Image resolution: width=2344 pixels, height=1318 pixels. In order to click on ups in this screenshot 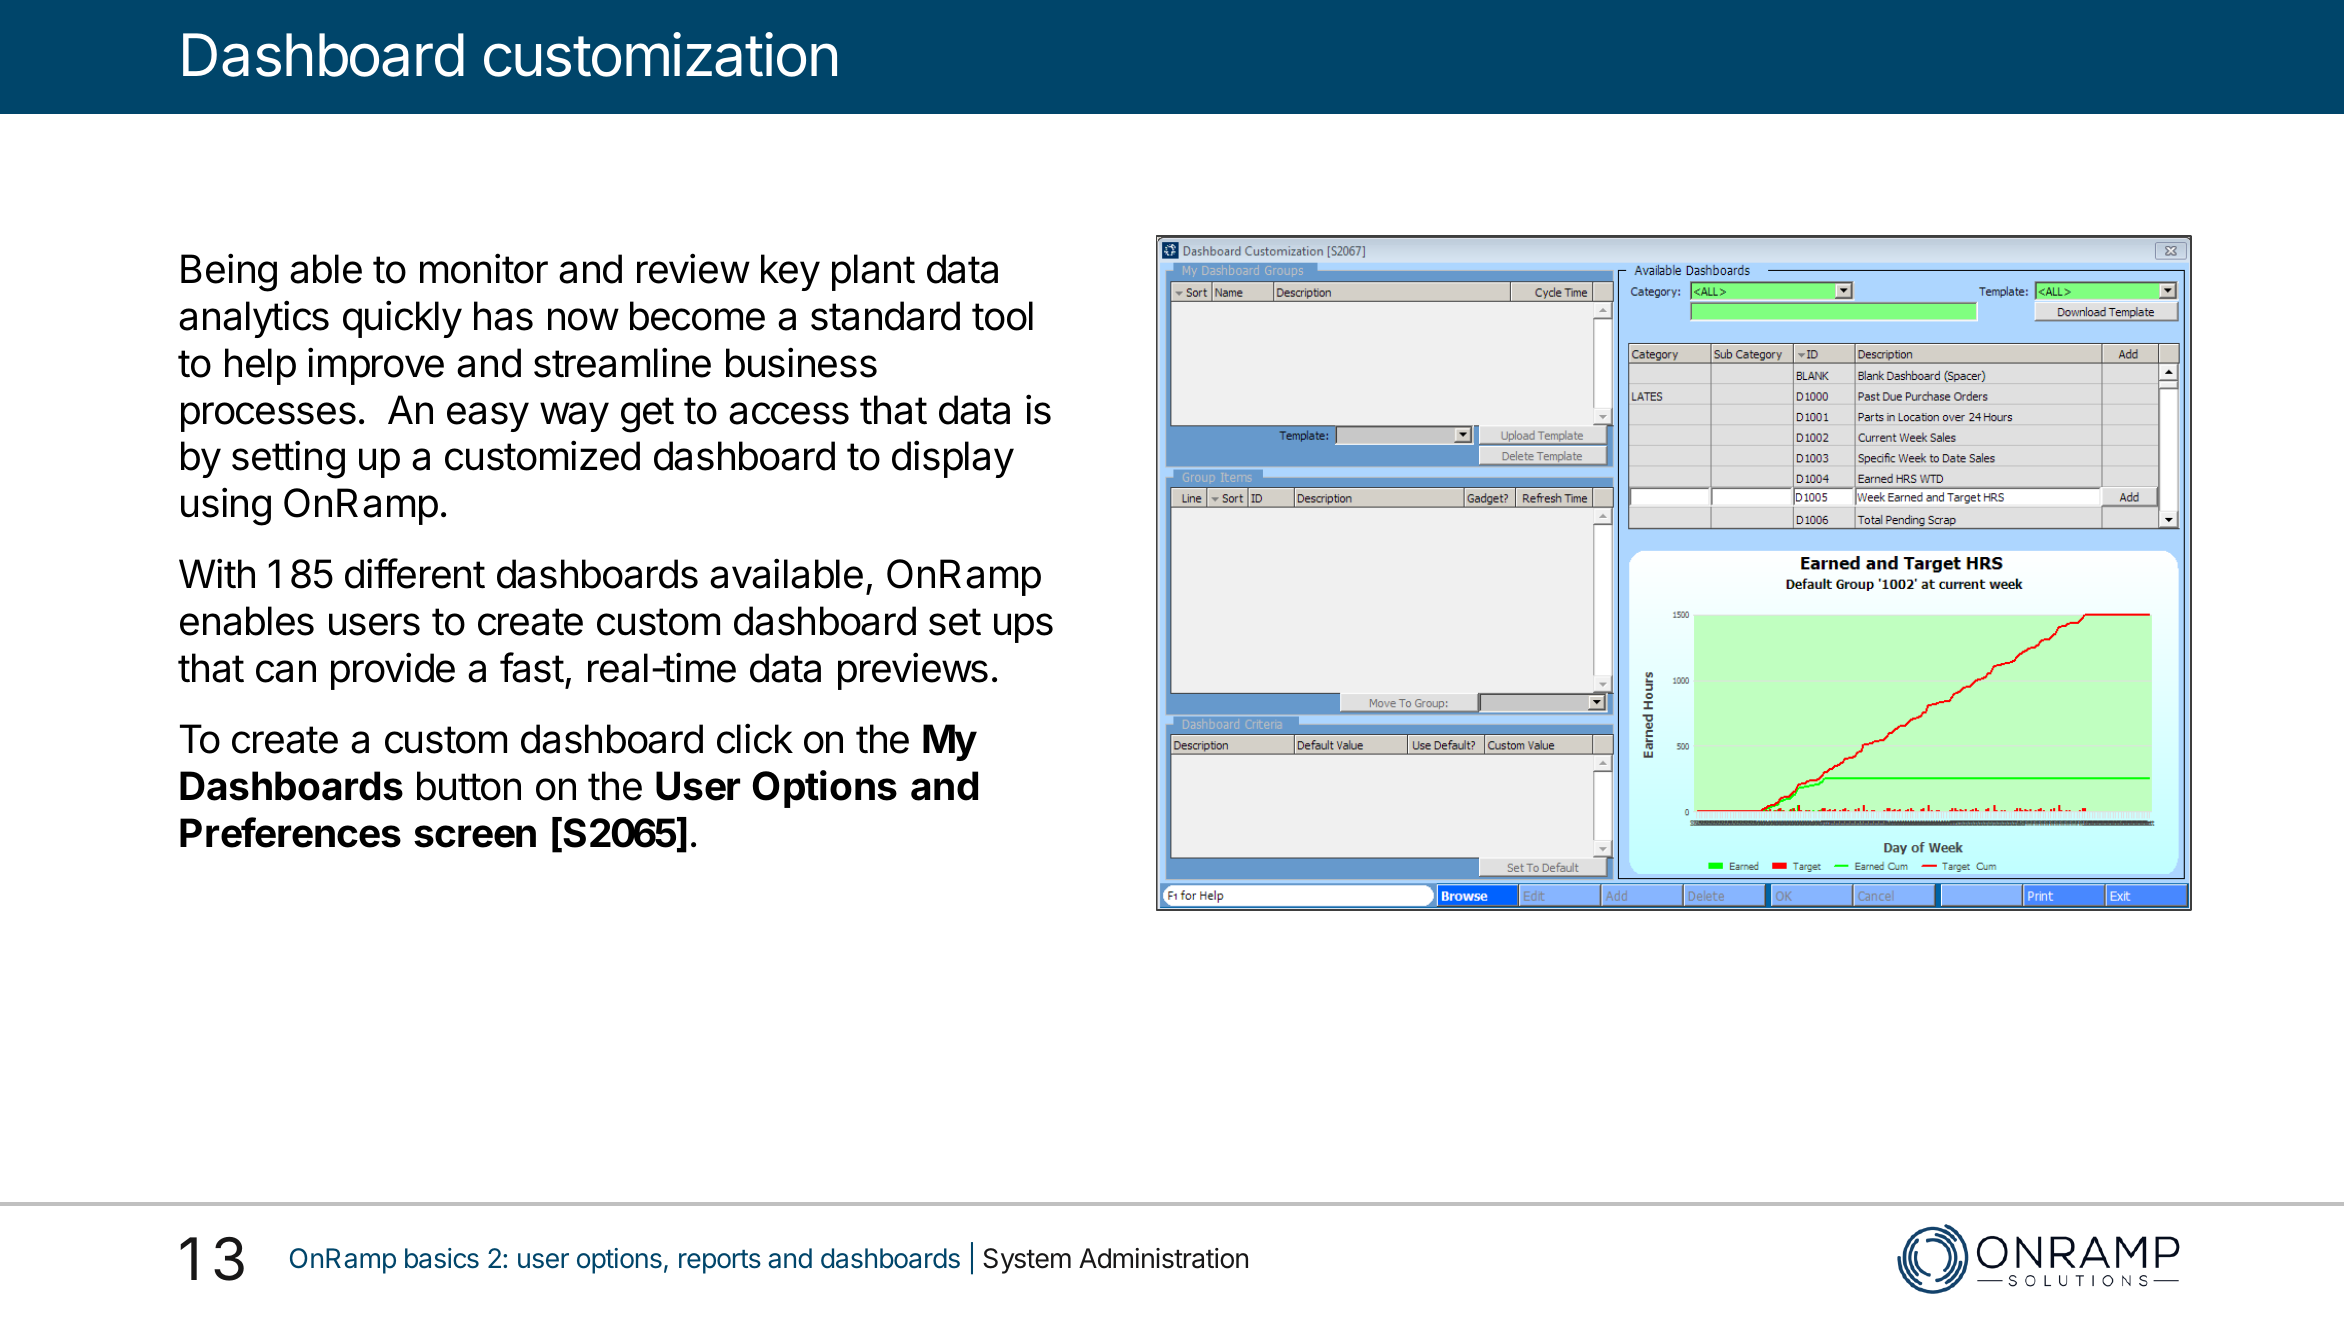, I will do `click(1023, 628)`.
